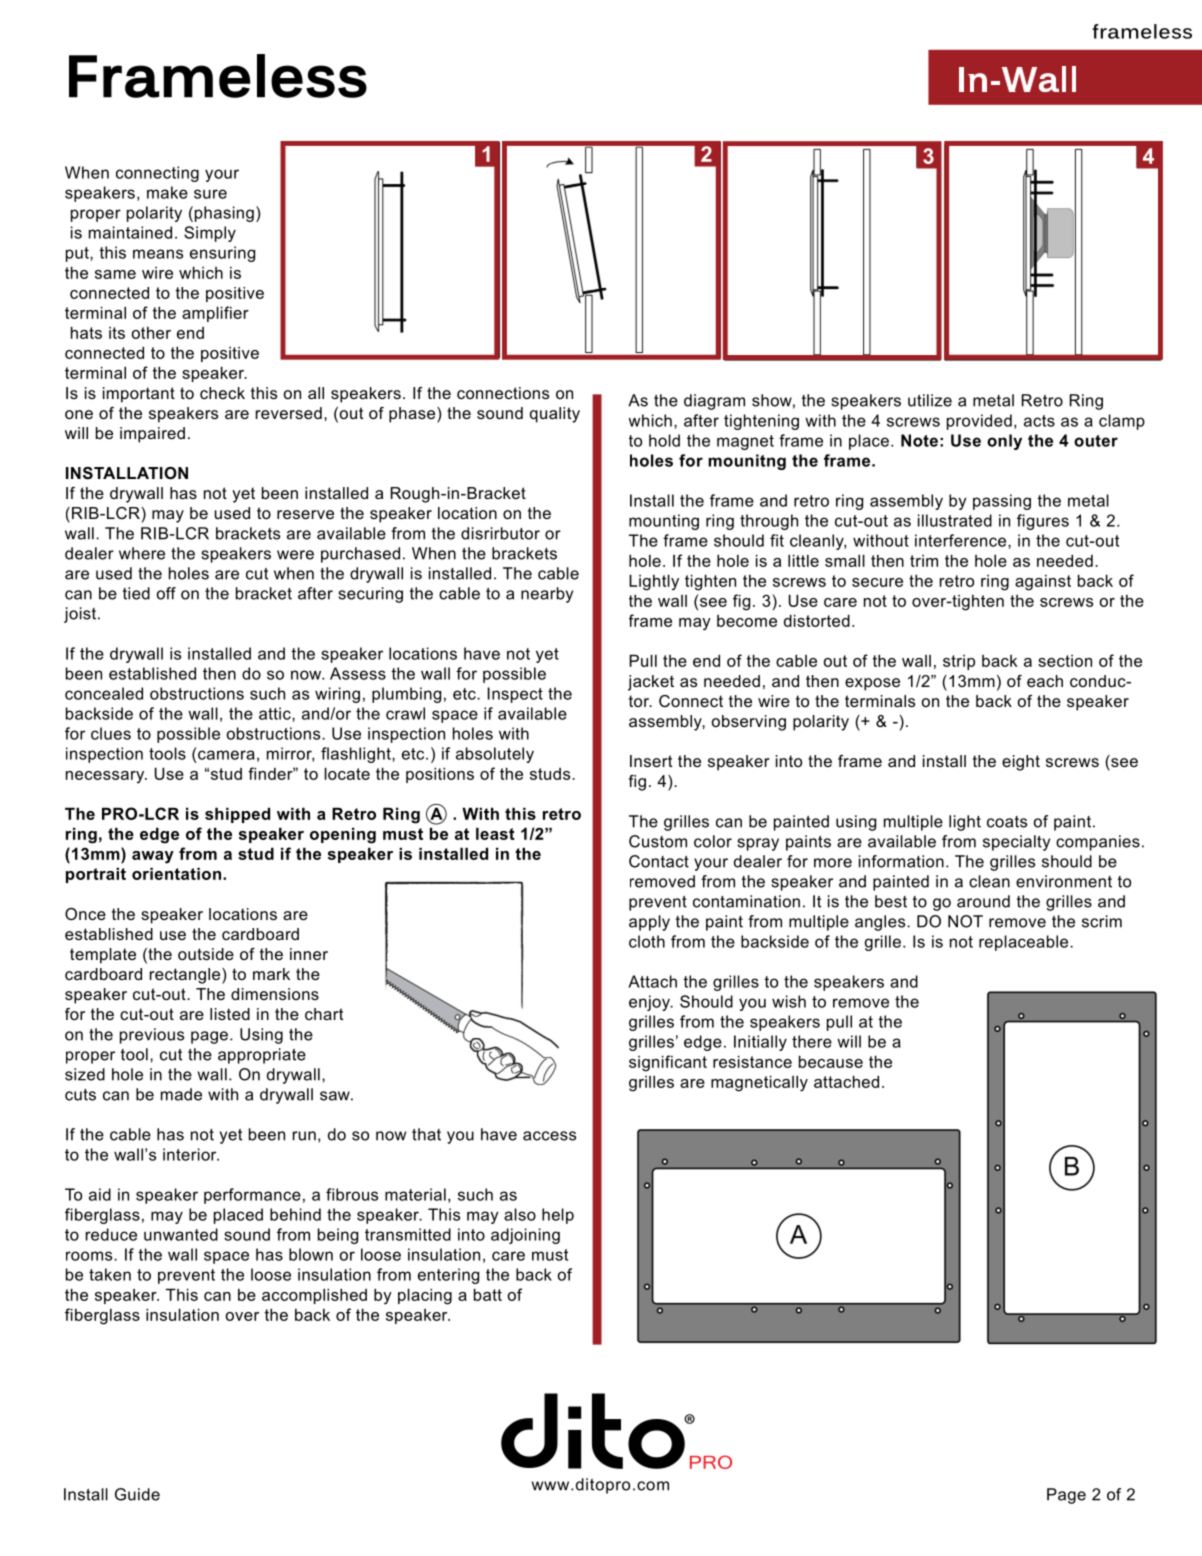  I want to click on interference, so click(962, 540).
